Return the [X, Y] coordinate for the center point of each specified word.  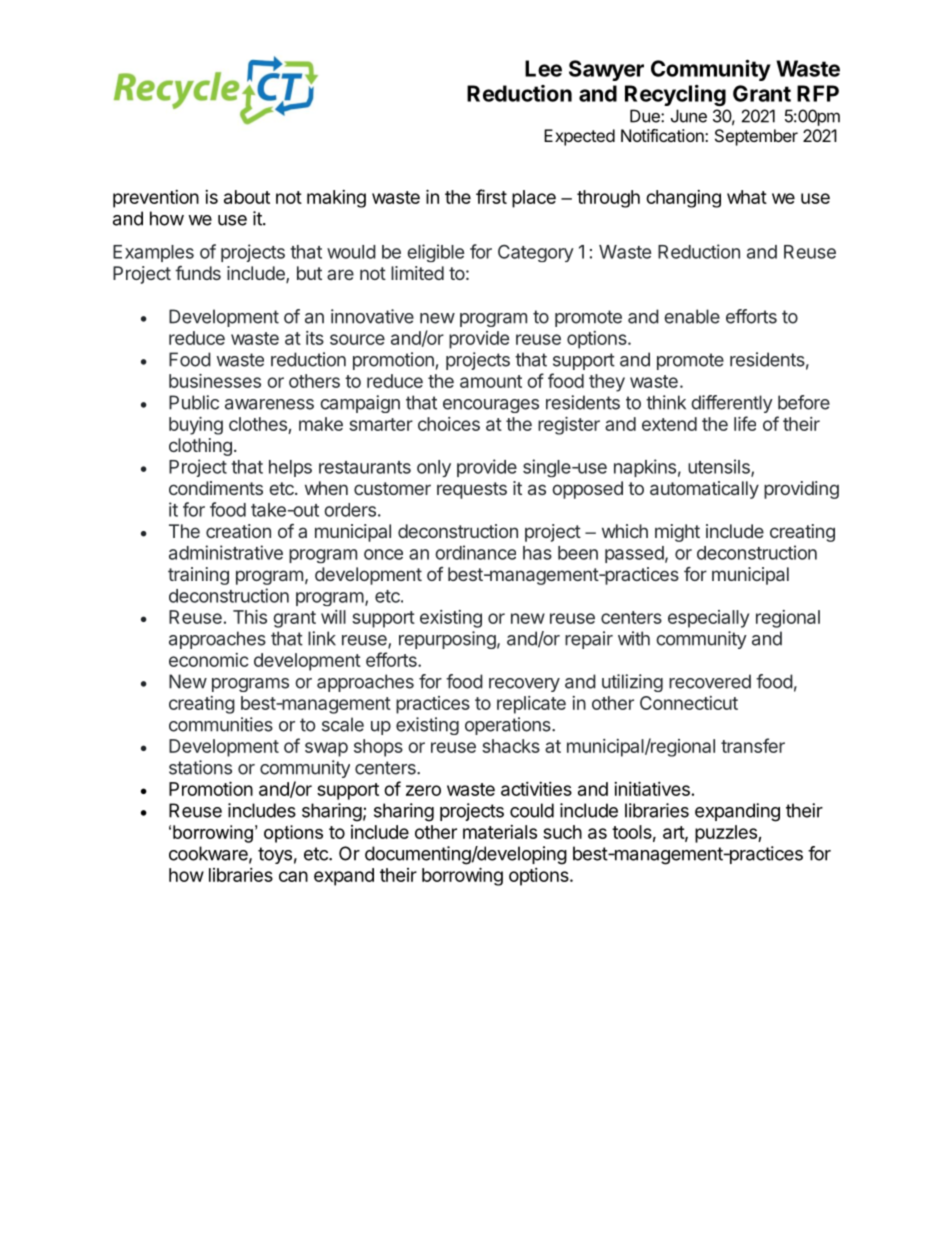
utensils [720, 467]
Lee [543, 68]
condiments [216, 488]
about [247, 197]
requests [472, 490]
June [689, 116]
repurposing [447, 640]
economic [209, 660]
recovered [710, 681]
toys [275, 855]
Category [536, 253]
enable [692, 316]
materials [500, 832]
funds [198, 273]
